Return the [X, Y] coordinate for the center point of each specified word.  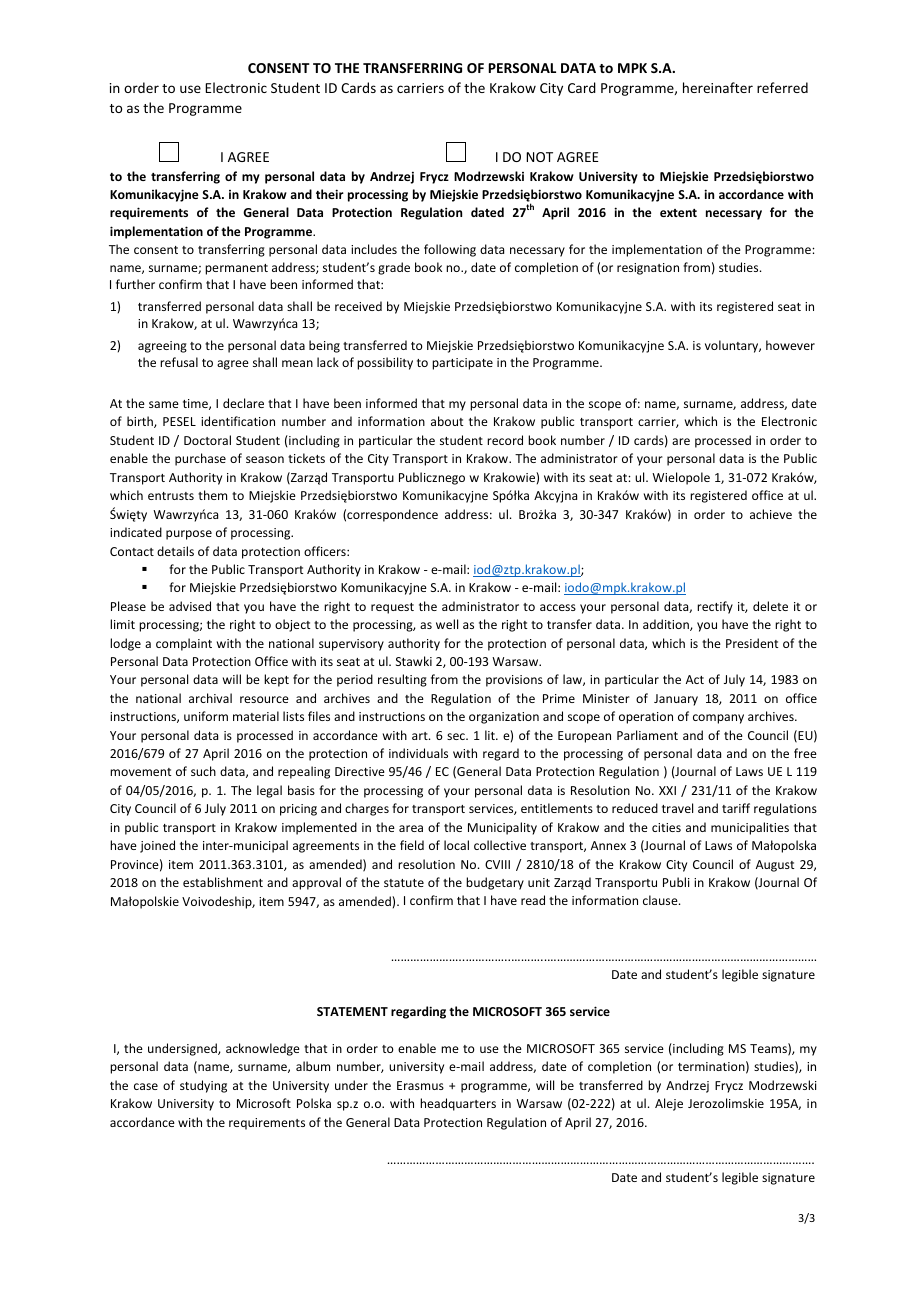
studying [203, 1086]
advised [190, 606]
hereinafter [718, 87]
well [447, 624]
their [330, 194]
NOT [539, 157]
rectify [715, 607]
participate [462, 364]
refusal [179, 362]
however [790, 345]
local [456, 845]
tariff [736, 808]
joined [157, 846]
